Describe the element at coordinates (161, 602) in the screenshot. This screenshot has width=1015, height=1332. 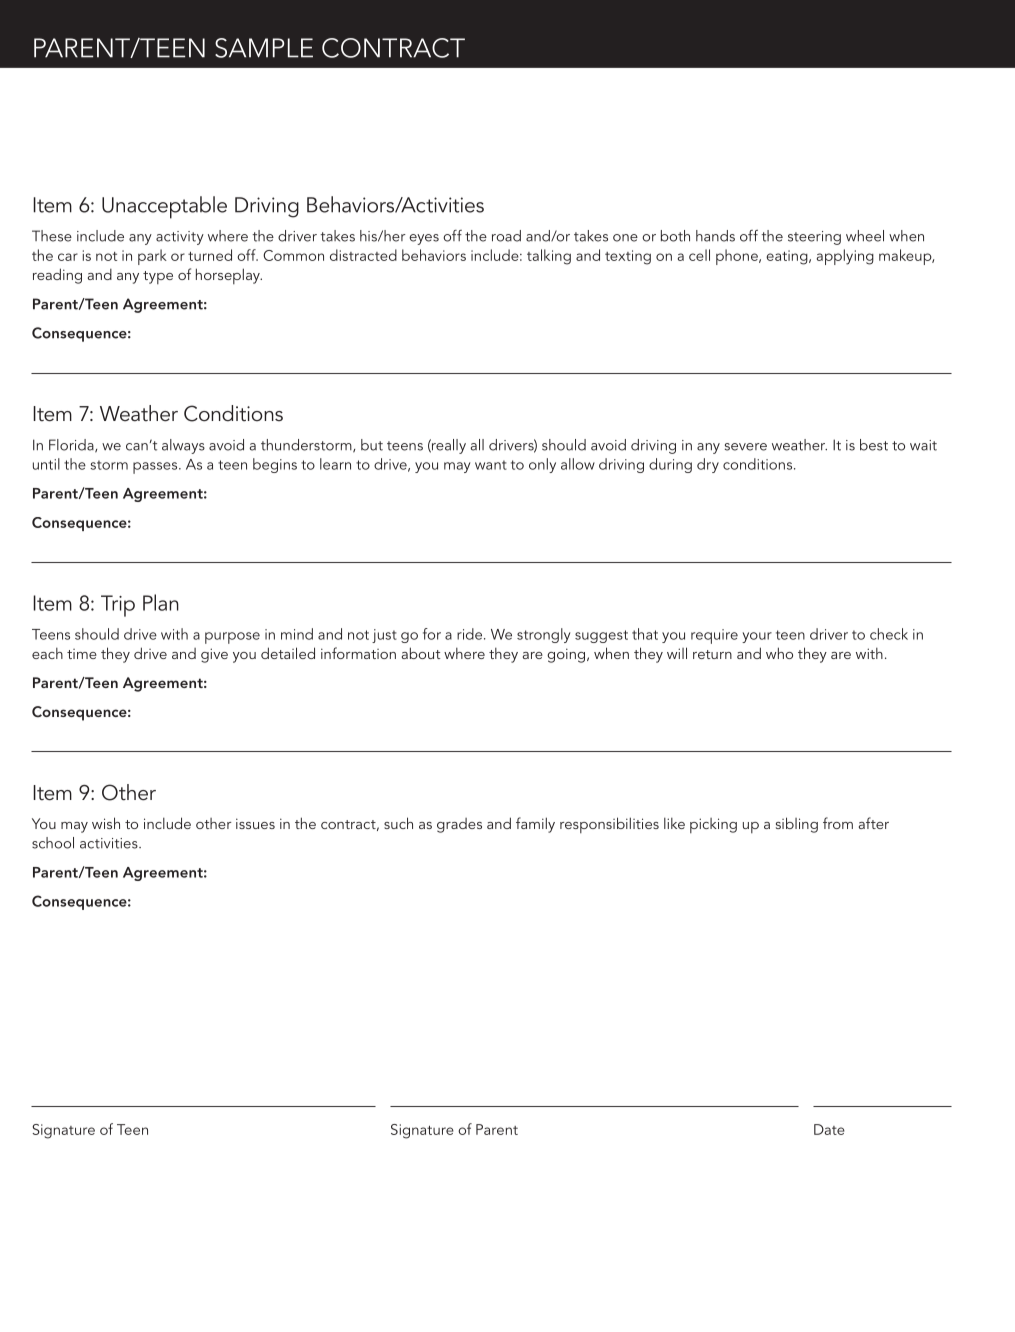
I see `Plan` at that location.
